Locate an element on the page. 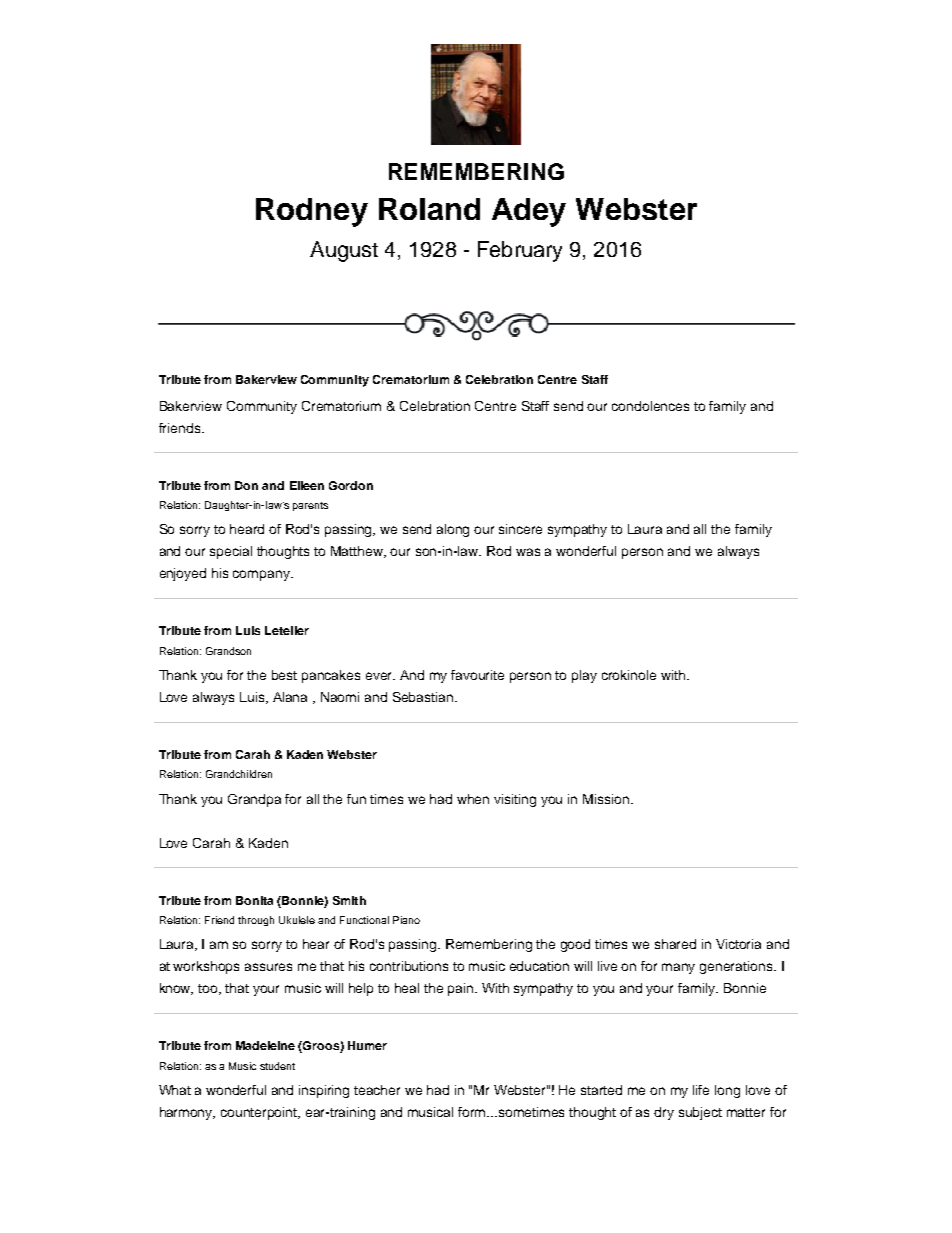 This image has height=1233, width=952. play is located at coordinates (584, 676).
